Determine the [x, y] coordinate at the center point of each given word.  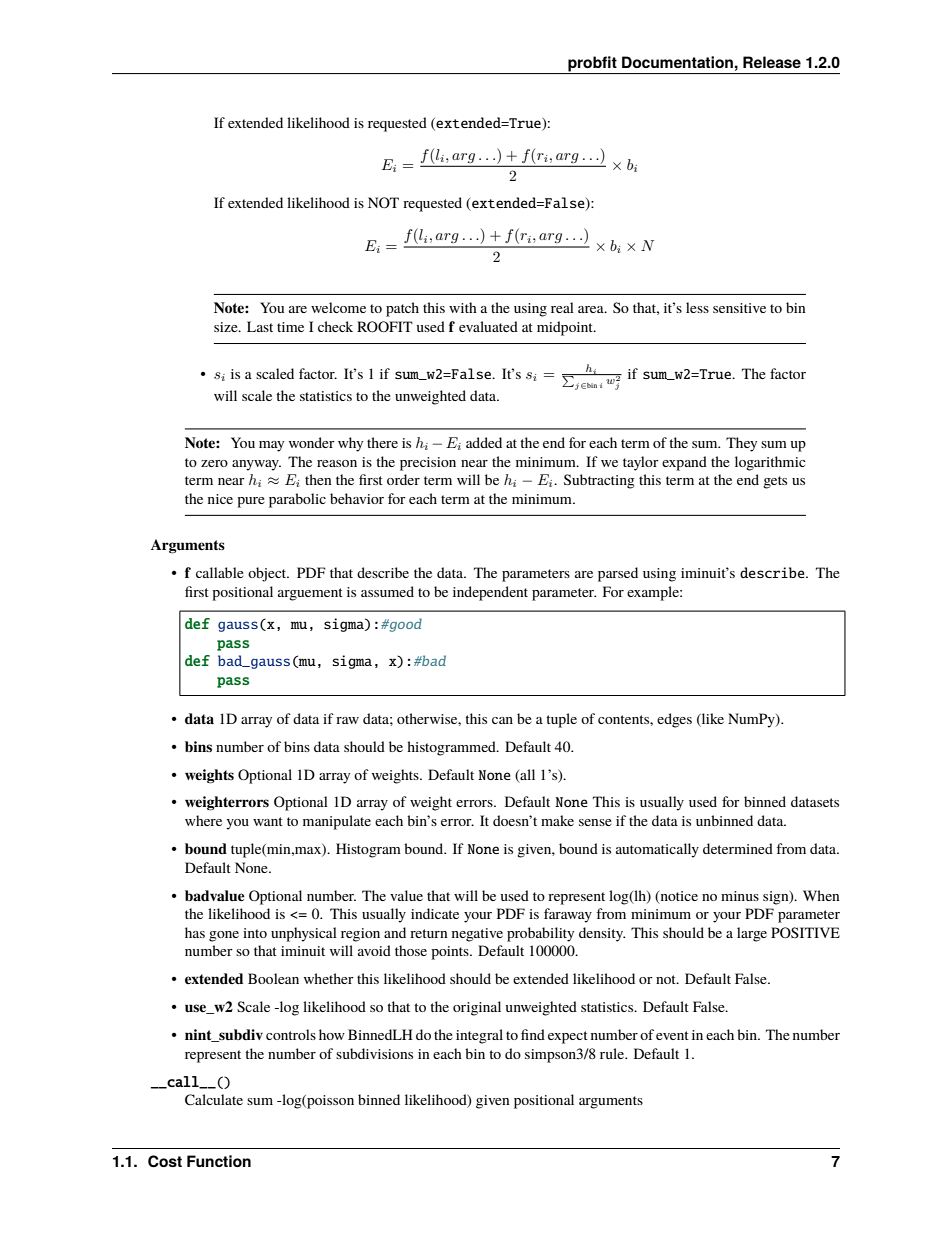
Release [772, 62]
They [741, 444]
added [484, 442]
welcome [338, 307]
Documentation [677, 62]
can [502, 720]
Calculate [214, 1100]
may [271, 446]
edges [674, 720]
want [268, 821]
